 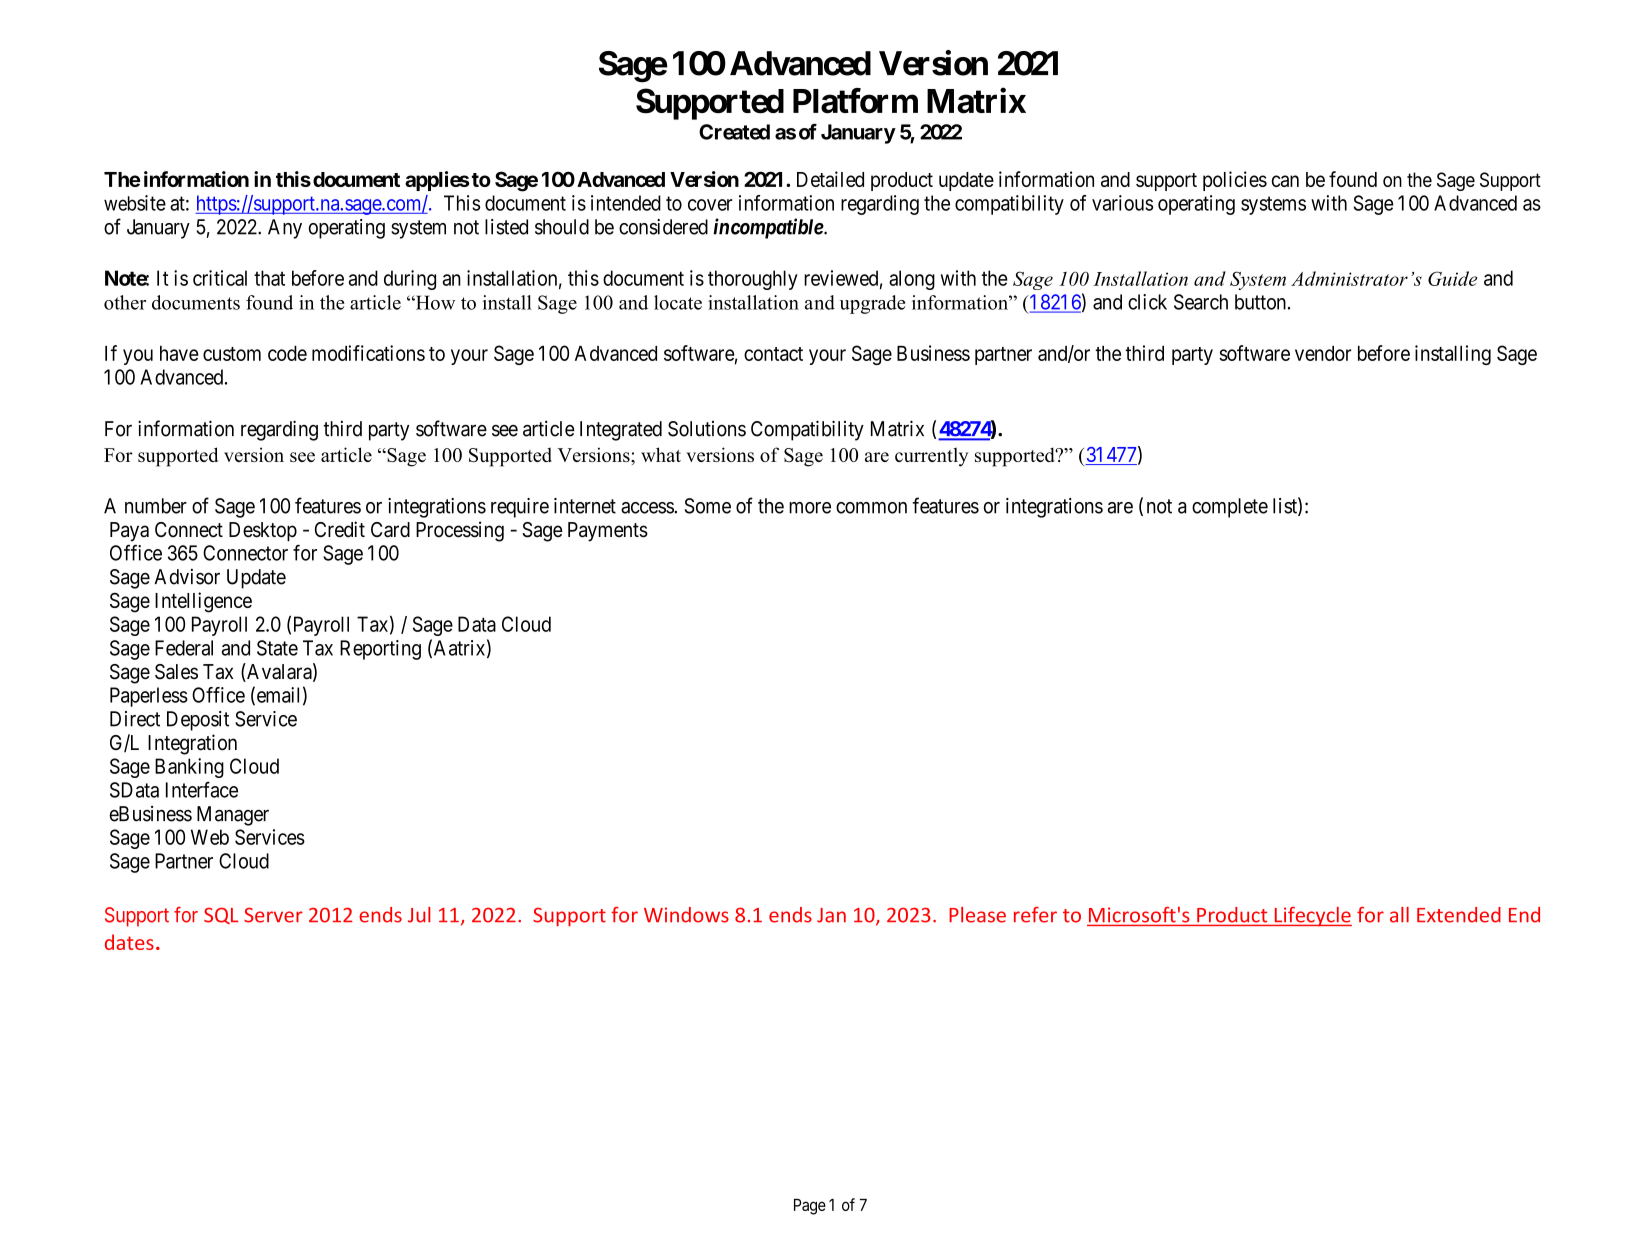 I want to click on Created, so click(x=734, y=132).
